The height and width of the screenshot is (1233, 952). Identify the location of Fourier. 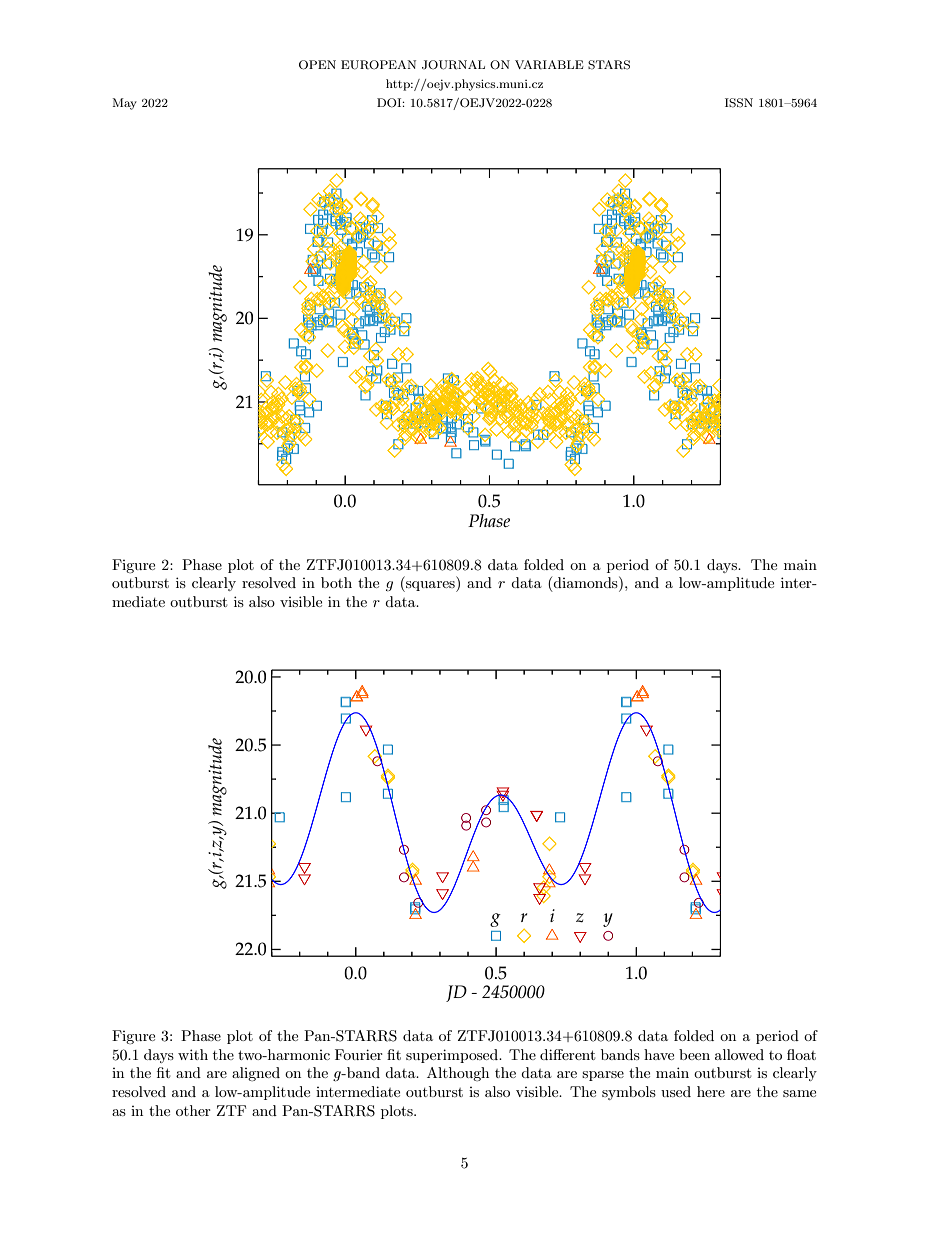
(359, 1054).
